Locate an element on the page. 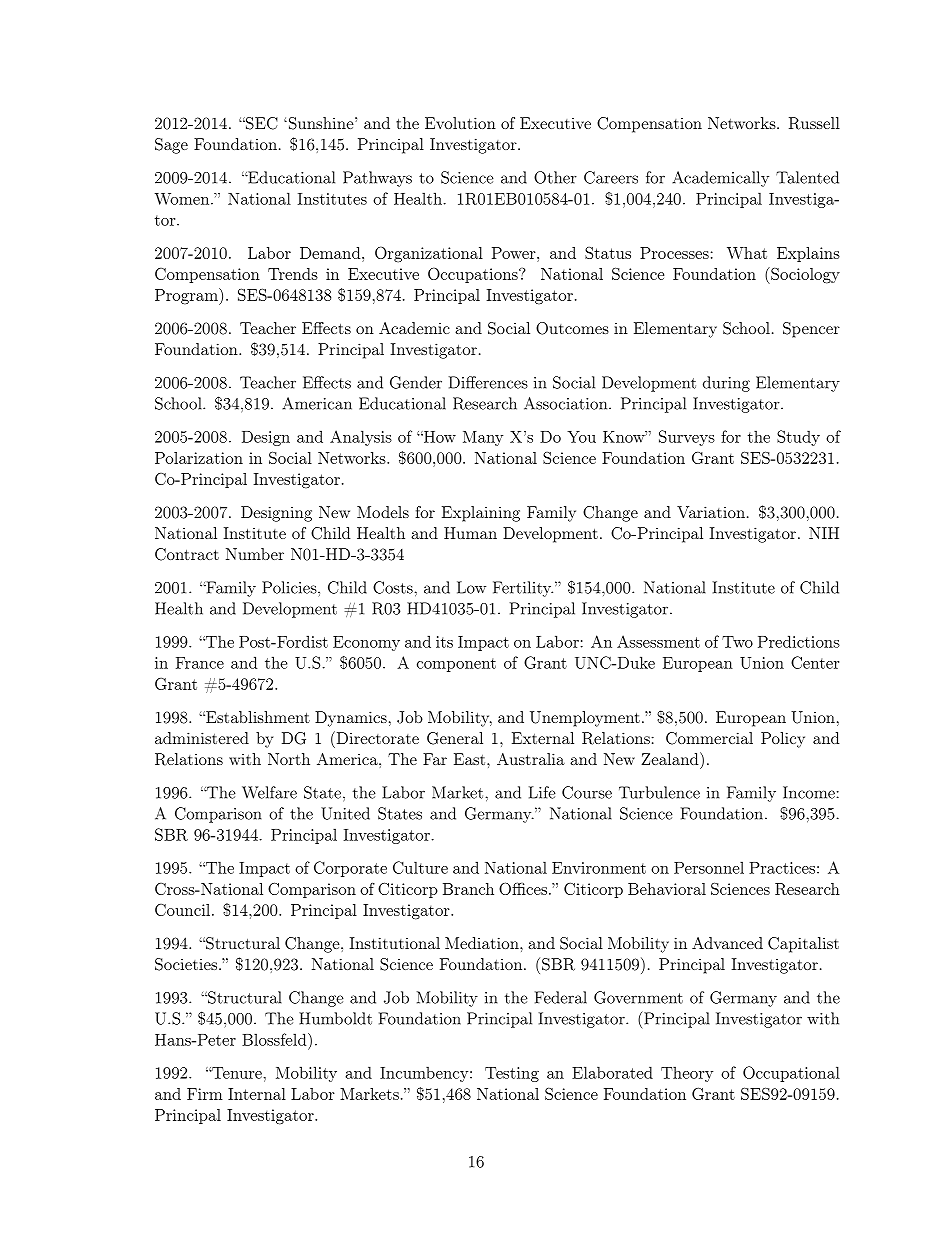 Image resolution: width=952 pixels, height=1233 pixels. Explaining is located at coordinates (481, 514).
